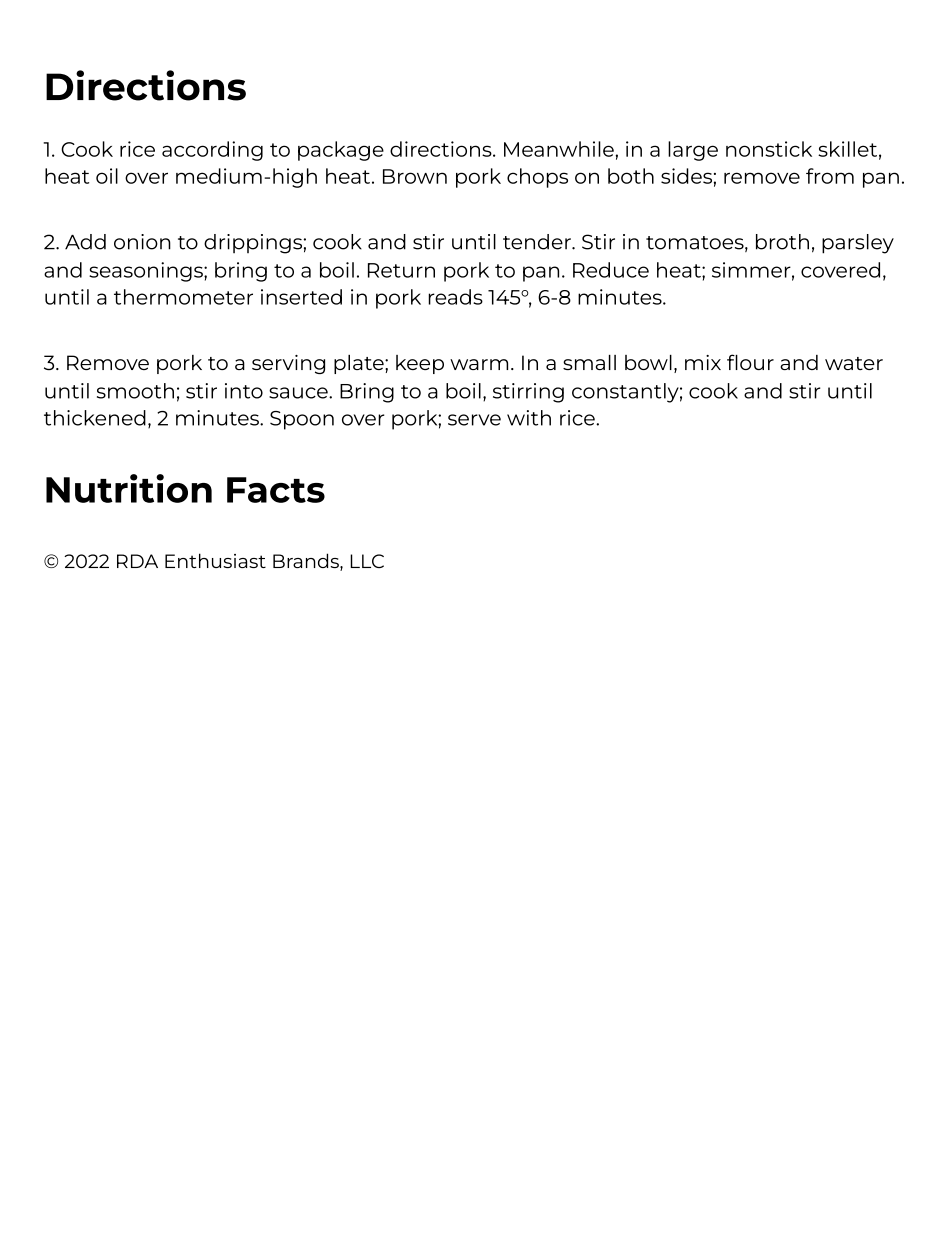 This document has width=952, height=1233. I want to click on serving, so click(288, 364).
